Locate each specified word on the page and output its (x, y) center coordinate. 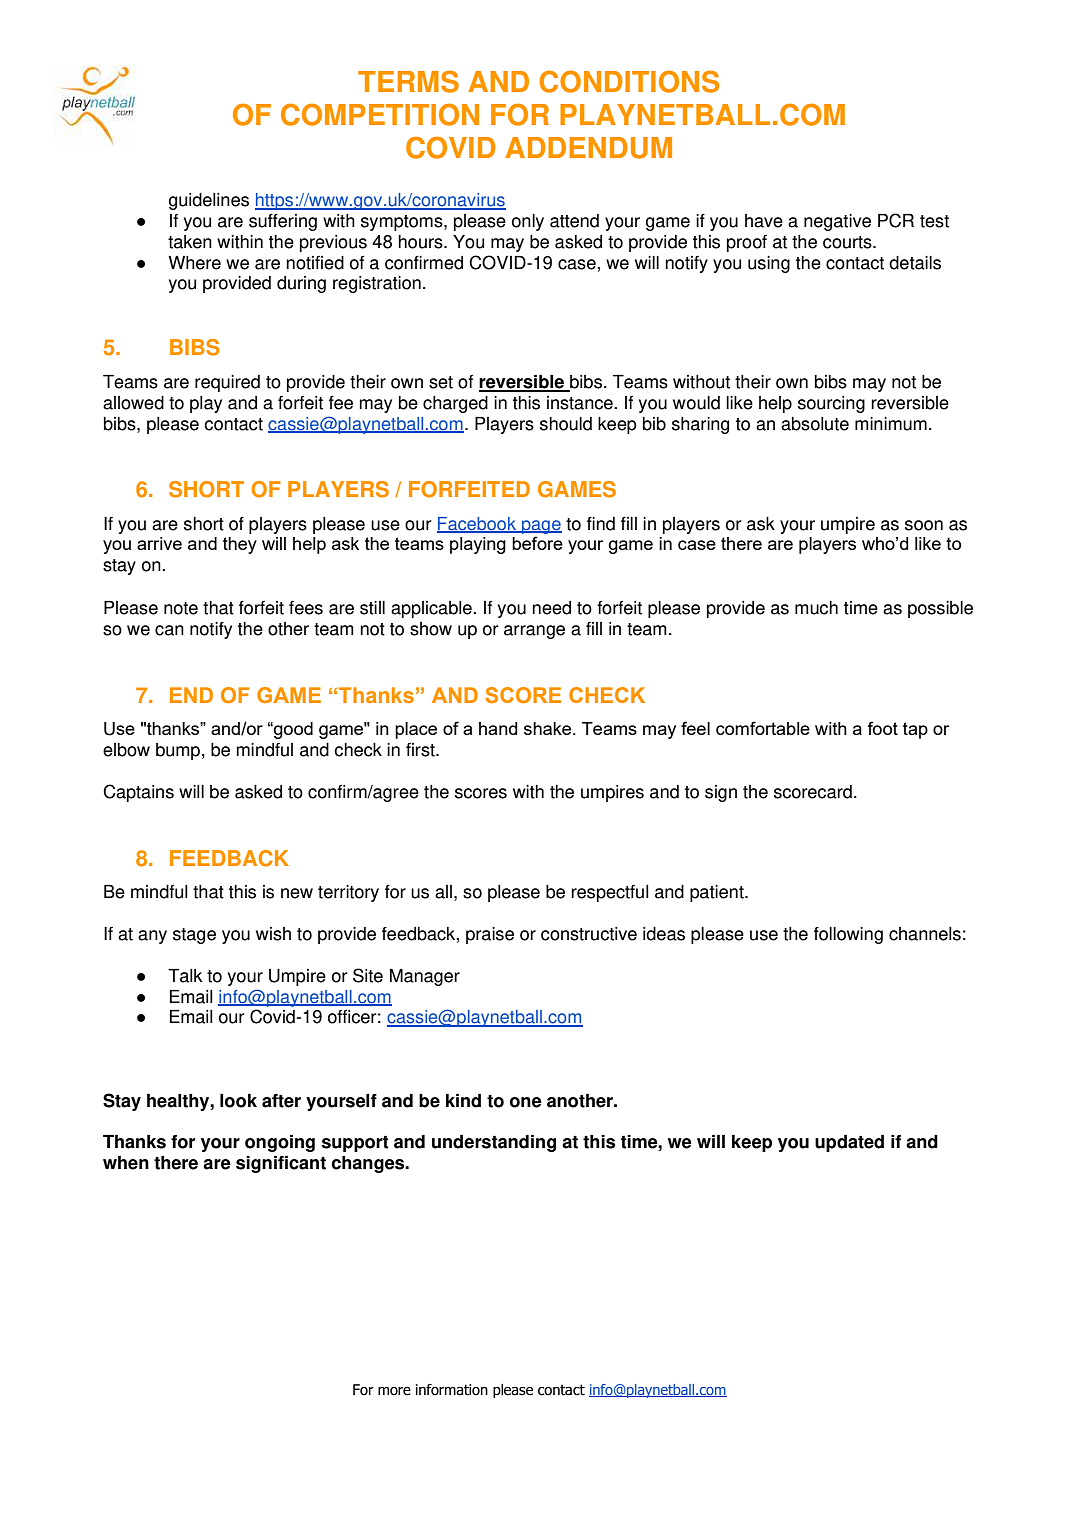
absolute (815, 424)
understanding (494, 1143)
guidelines (209, 201)
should (566, 424)
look (238, 1101)
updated (849, 1143)
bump (178, 751)
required (227, 383)
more (394, 1391)
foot (883, 728)
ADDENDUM (588, 148)
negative (837, 222)
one (526, 1102)
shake (549, 728)
